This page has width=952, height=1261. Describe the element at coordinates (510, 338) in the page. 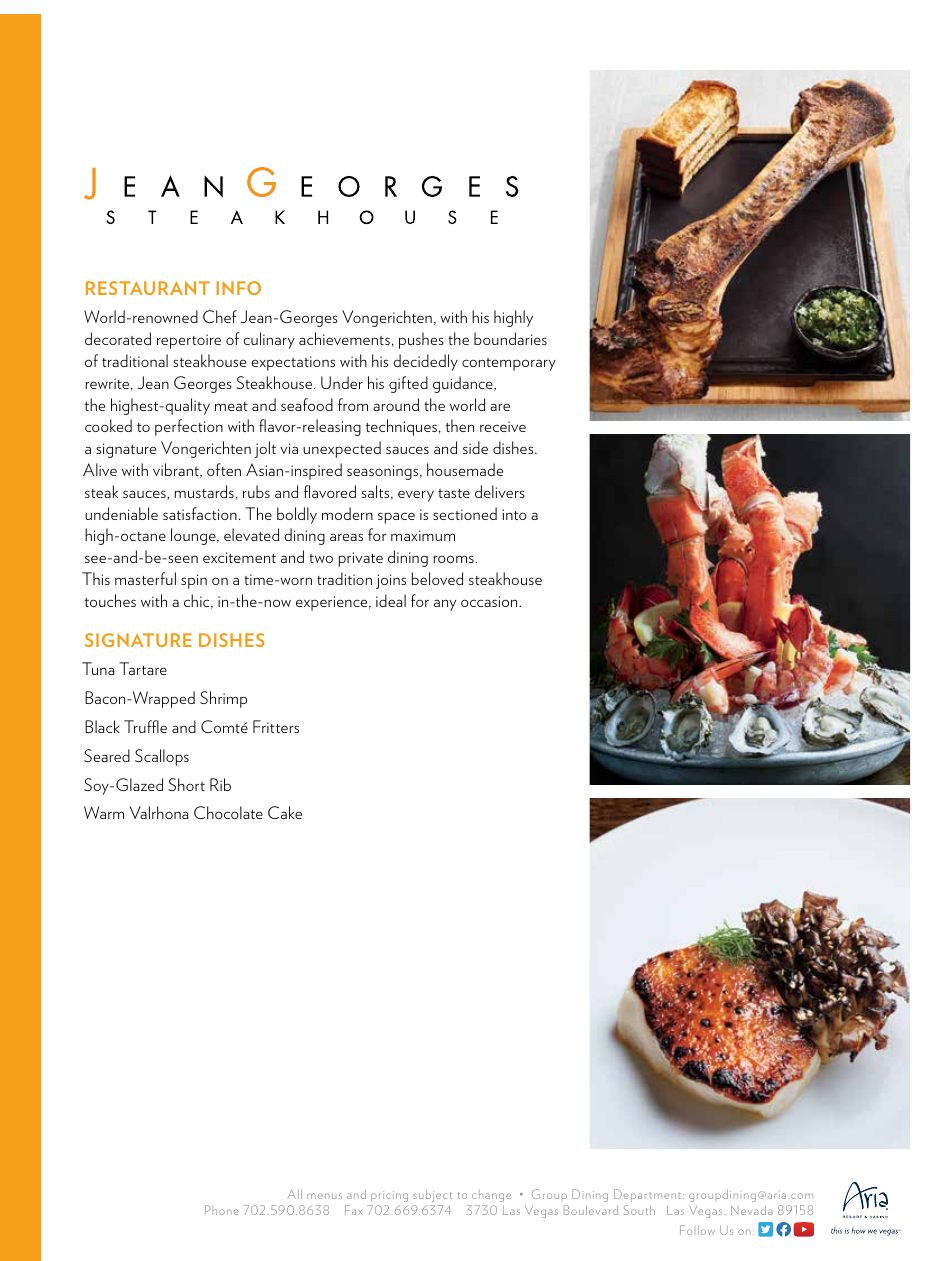

I see `boundaries` at that location.
